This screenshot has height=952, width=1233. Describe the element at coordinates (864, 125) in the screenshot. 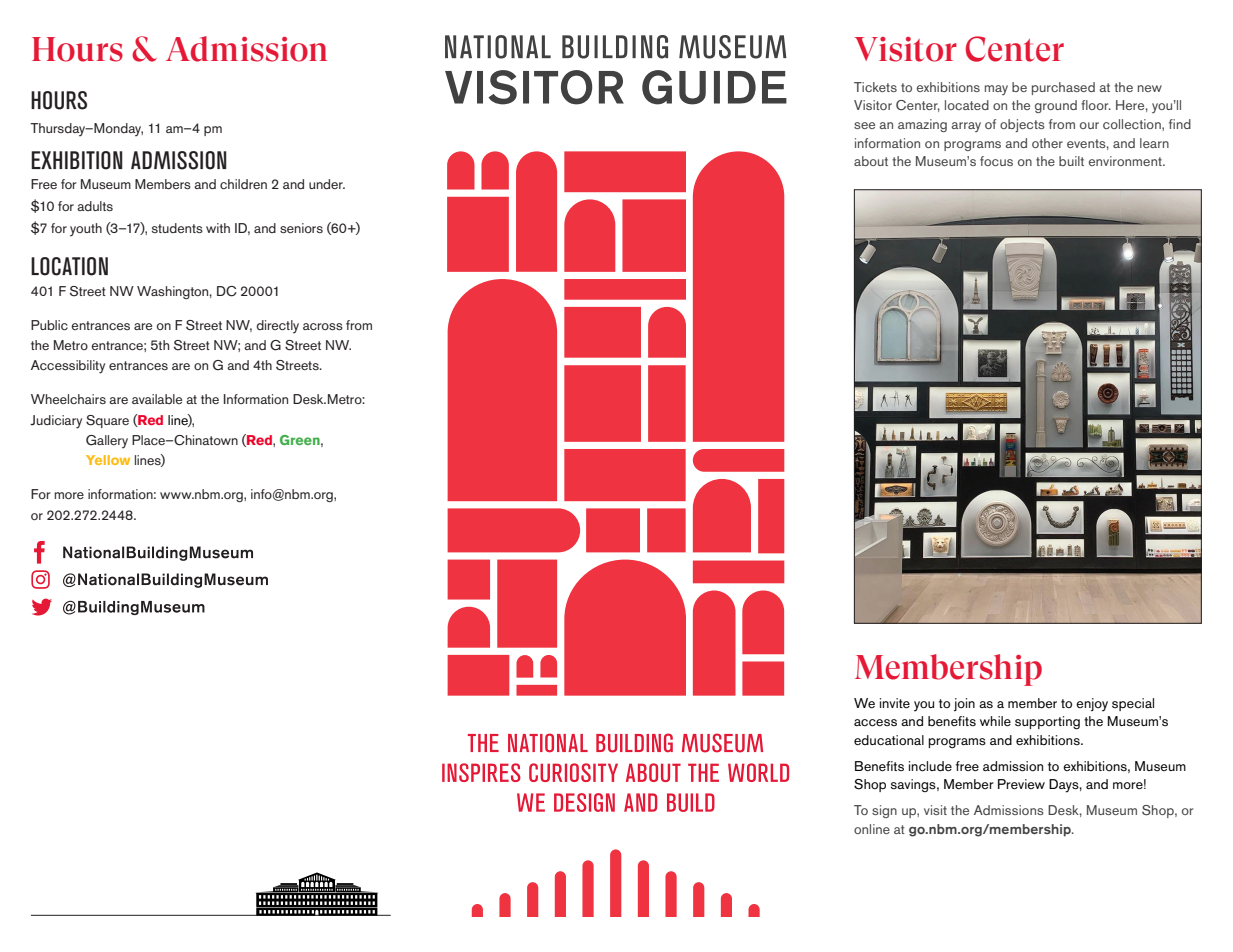

I see `see` at that location.
